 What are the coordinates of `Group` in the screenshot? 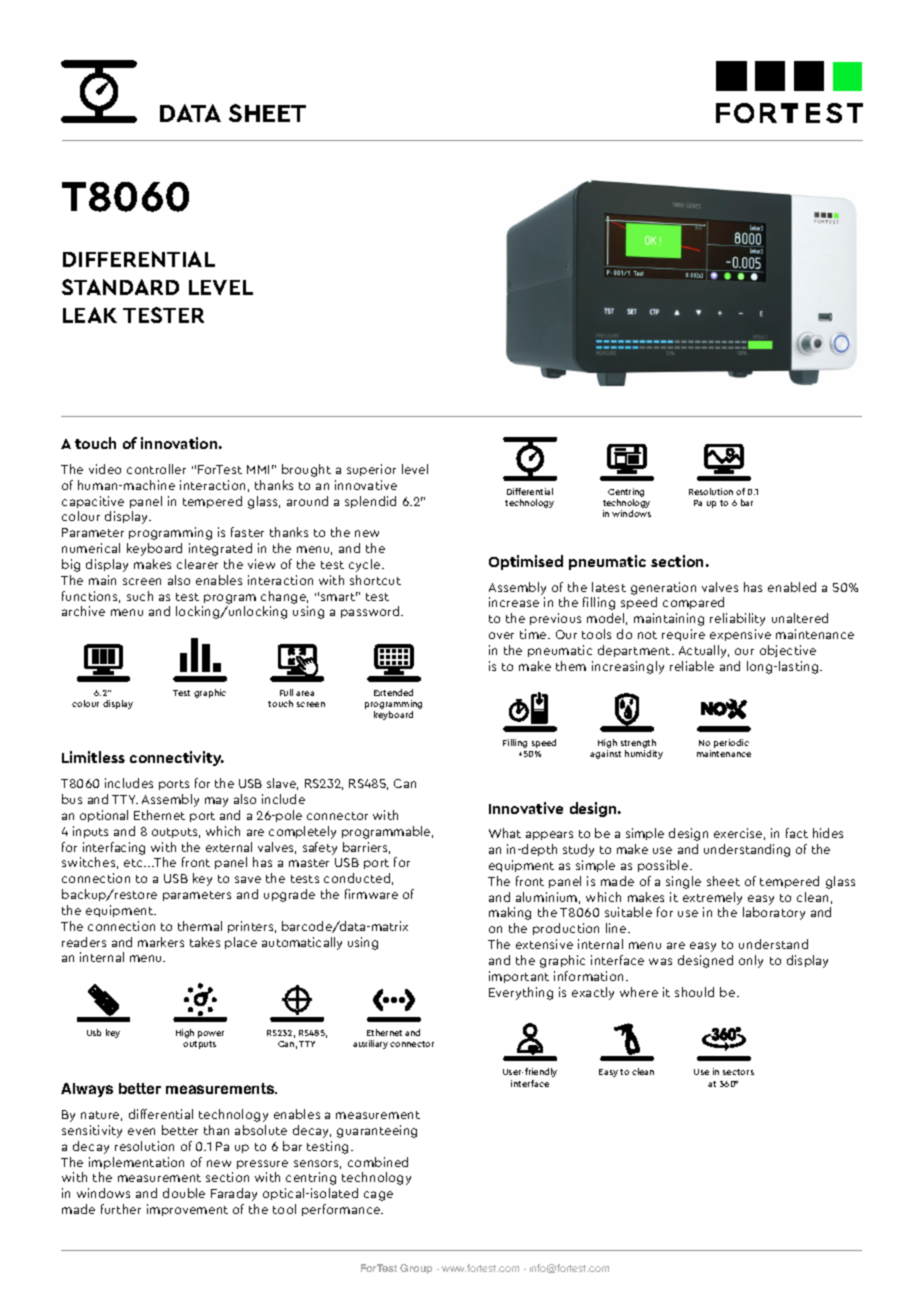 It's located at (416, 1269).
